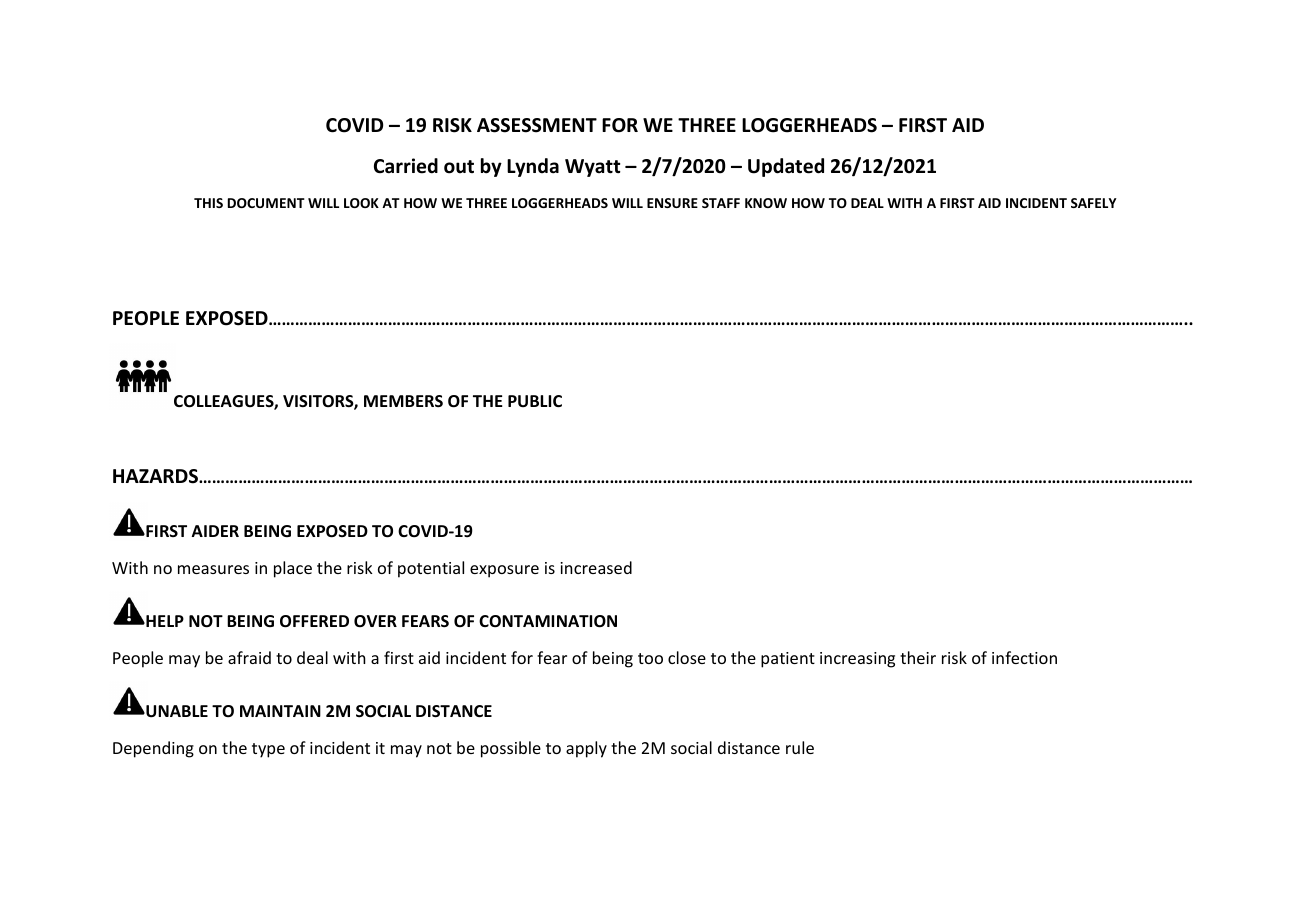 This screenshot has width=1308, height=924. Describe the element at coordinates (406, 166) in the screenshot. I see `Carried` at that location.
